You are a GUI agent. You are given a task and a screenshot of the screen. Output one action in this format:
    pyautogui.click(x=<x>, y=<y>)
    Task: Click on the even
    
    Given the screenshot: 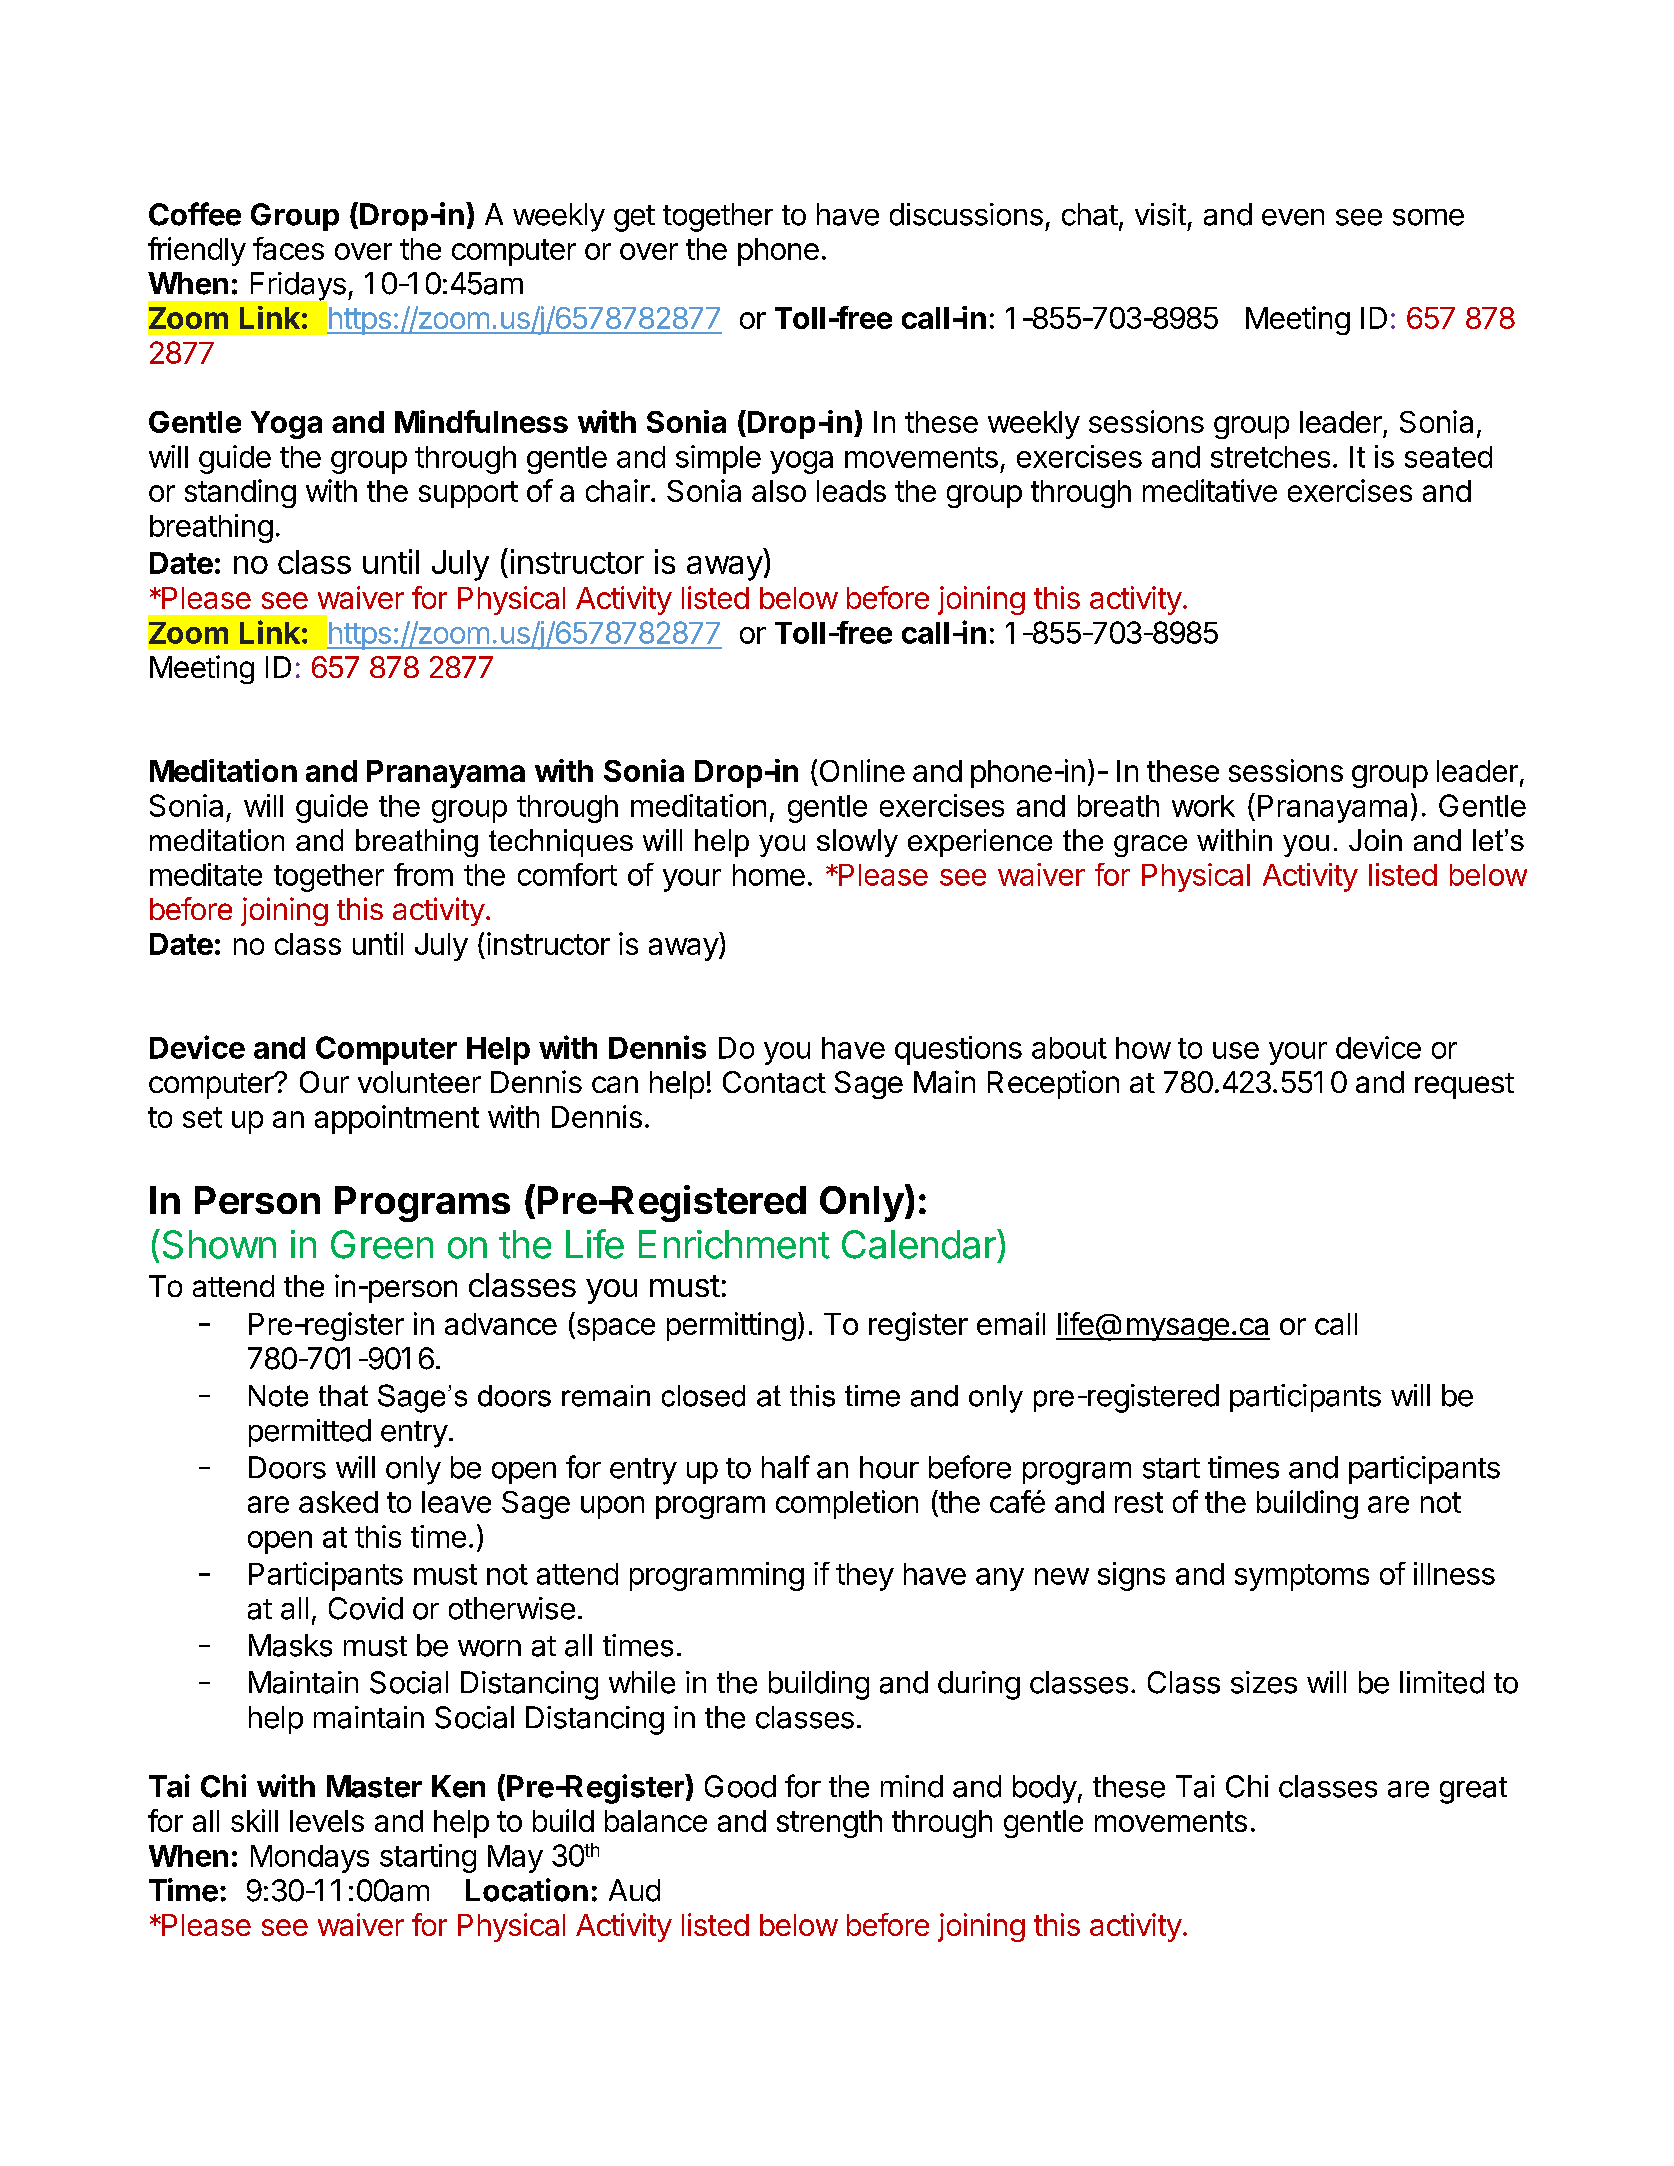 What is the action you would take?
    pyautogui.click(x=1293, y=217)
